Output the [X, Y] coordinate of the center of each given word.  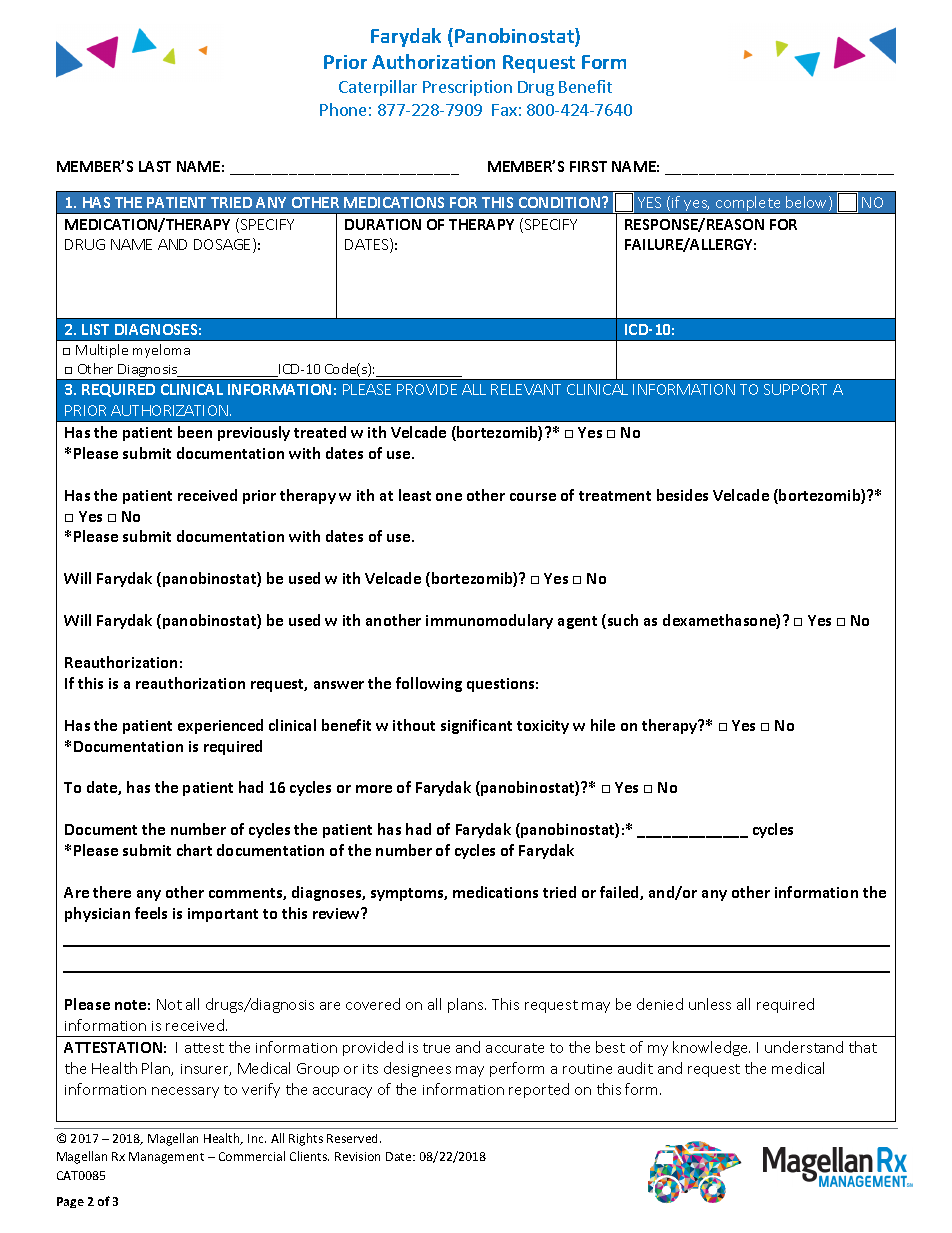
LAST [155, 166]
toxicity [543, 727]
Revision [357, 1156]
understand [804, 1047]
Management [166, 1158]
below [808, 203]
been [195, 432]
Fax [504, 110]
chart [194, 850]
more [374, 789]
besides [682, 495]
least [415, 495]
